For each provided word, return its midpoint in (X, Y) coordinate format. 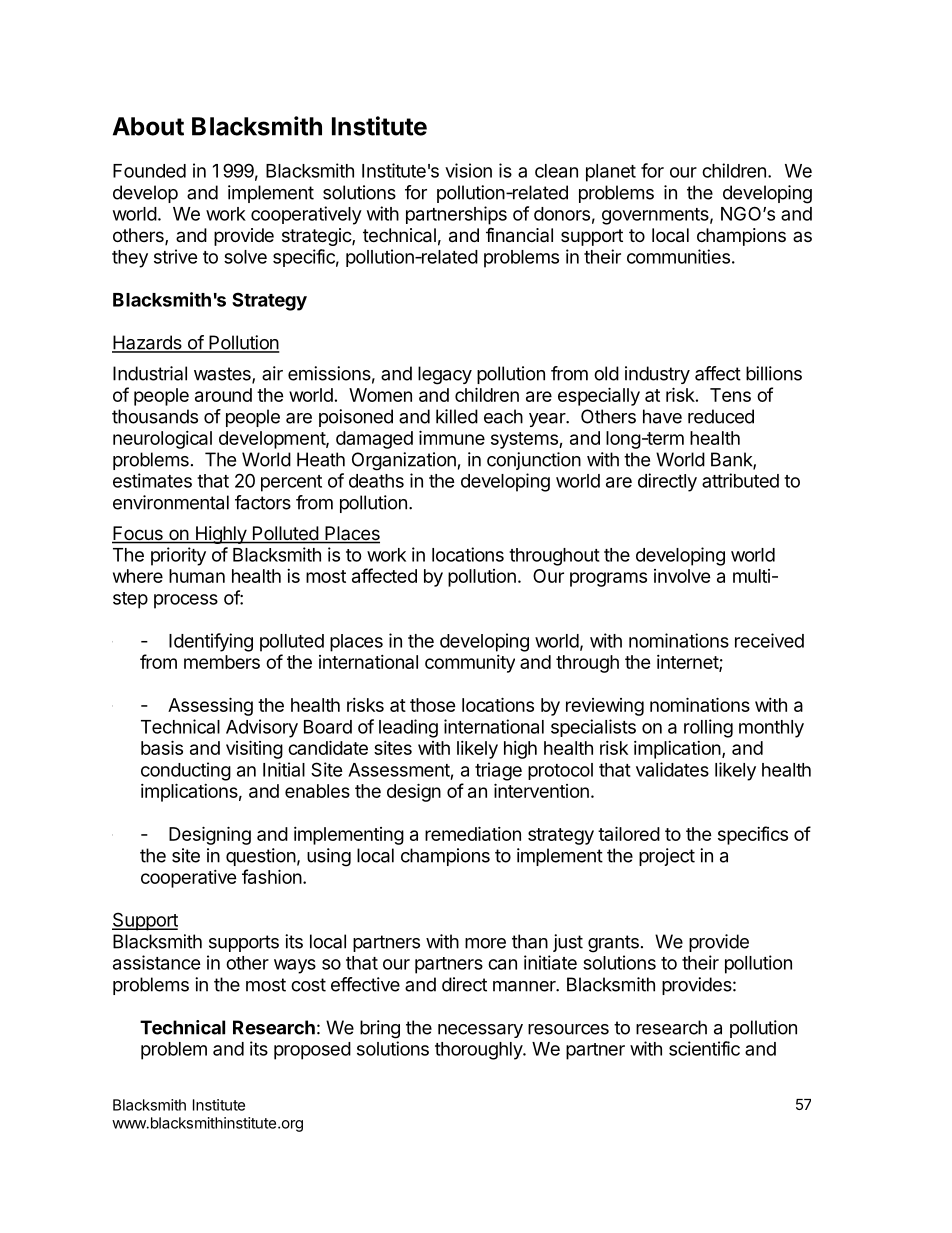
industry (657, 375)
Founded (149, 171)
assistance (157, 962)
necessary (480, 1031)
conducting (186, 771)
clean (556, 171)
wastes (223, 375)
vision (468, 170)
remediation (473, 833)
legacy (445, 375)
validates (672, 769)
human (197, 576)
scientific (704, 1048)
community (470, 664)
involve (682, 576)
